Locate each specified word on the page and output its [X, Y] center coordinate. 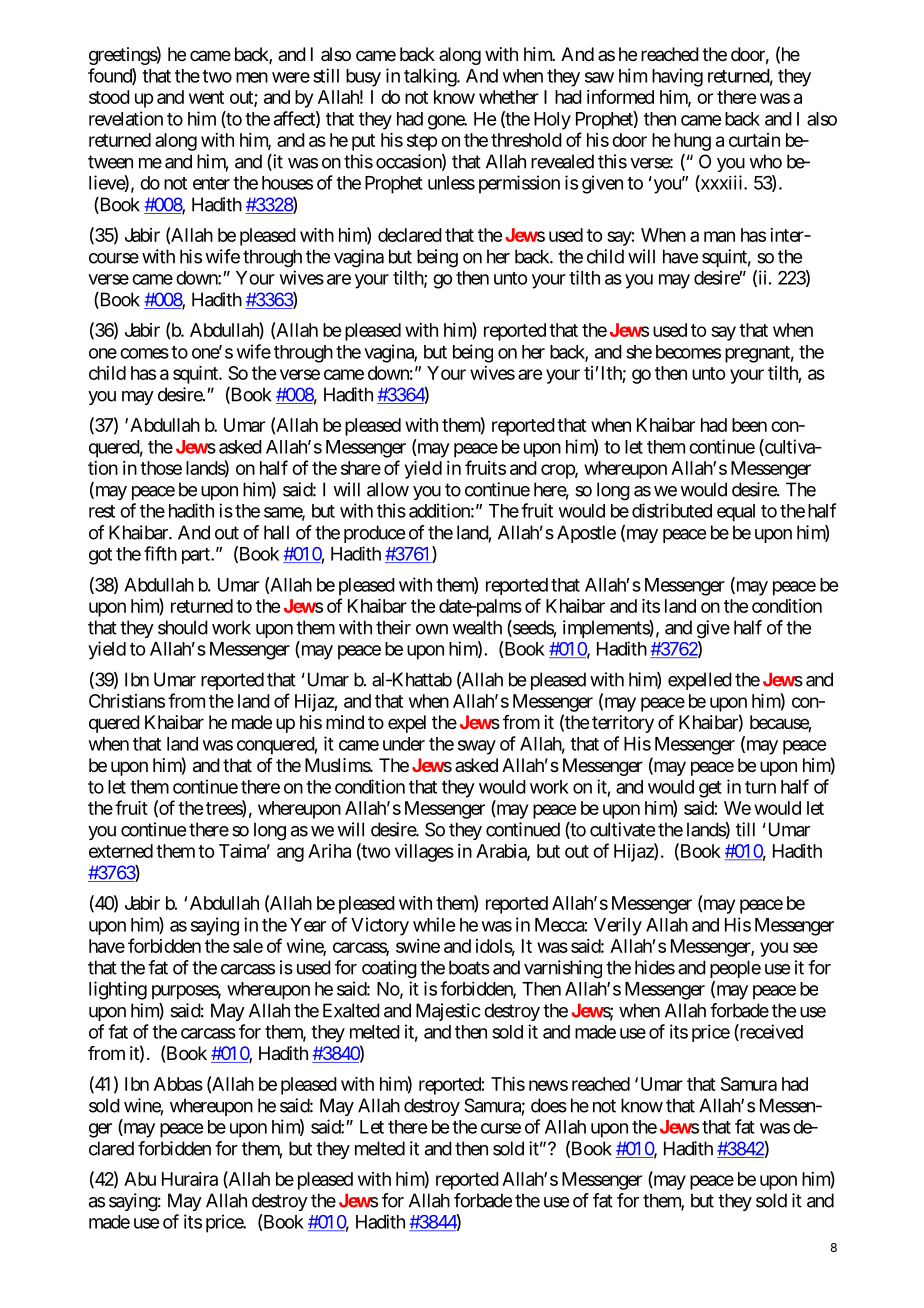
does [549, 1105]
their [393, 627]
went [206, 97]
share [361, 468]
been [749, 425]
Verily [618, 926]
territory [623, 724]
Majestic [448, 1012]
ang [290, 854]
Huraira [190, 1179]
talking [431, 77]
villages [424, 853]
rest [102, 511]
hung [692, 142]
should [183, 627]
